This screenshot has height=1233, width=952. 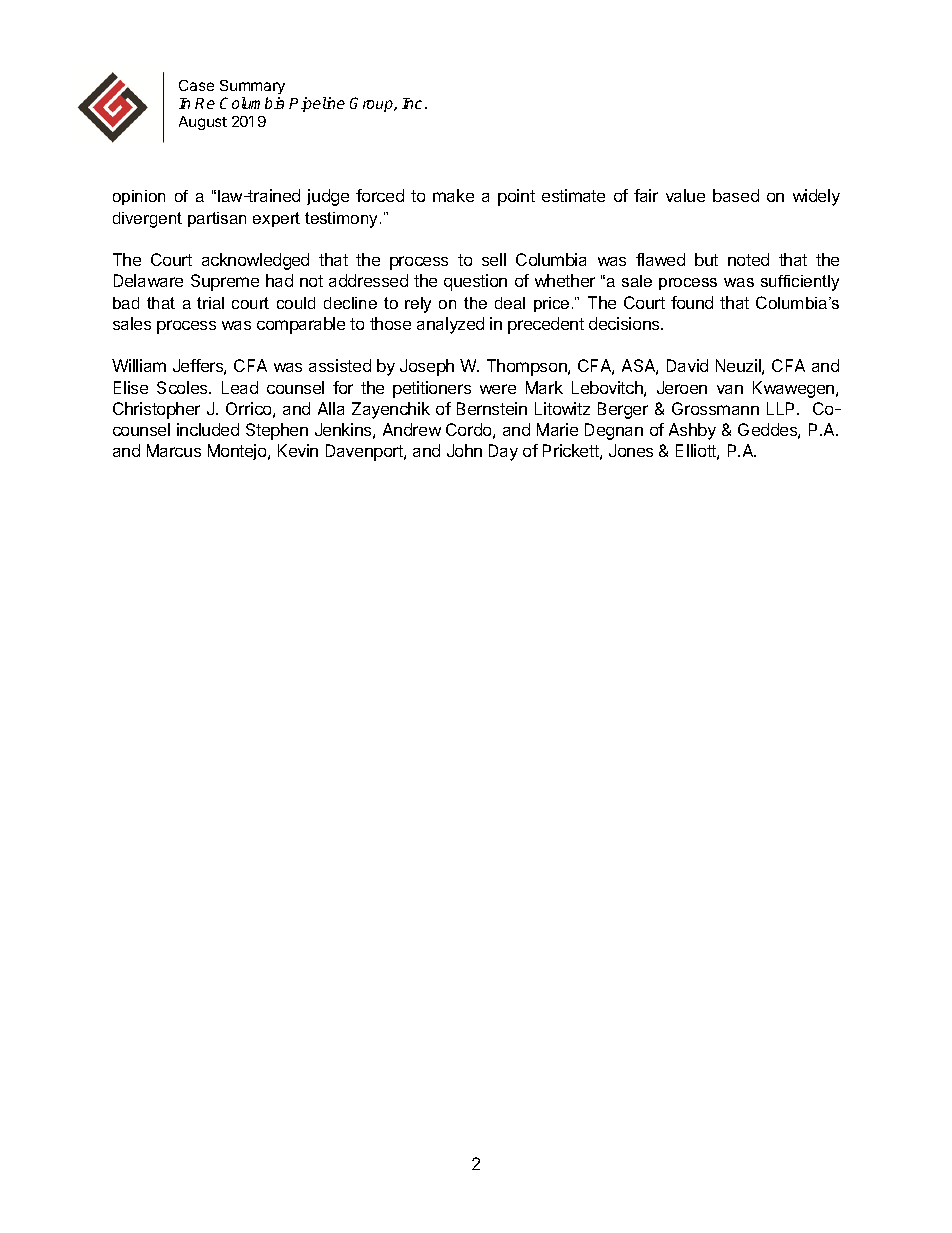 What do you see at coordinates (685, 195) in the screenshot?
I see `value` at bounding box center [685, 195].
